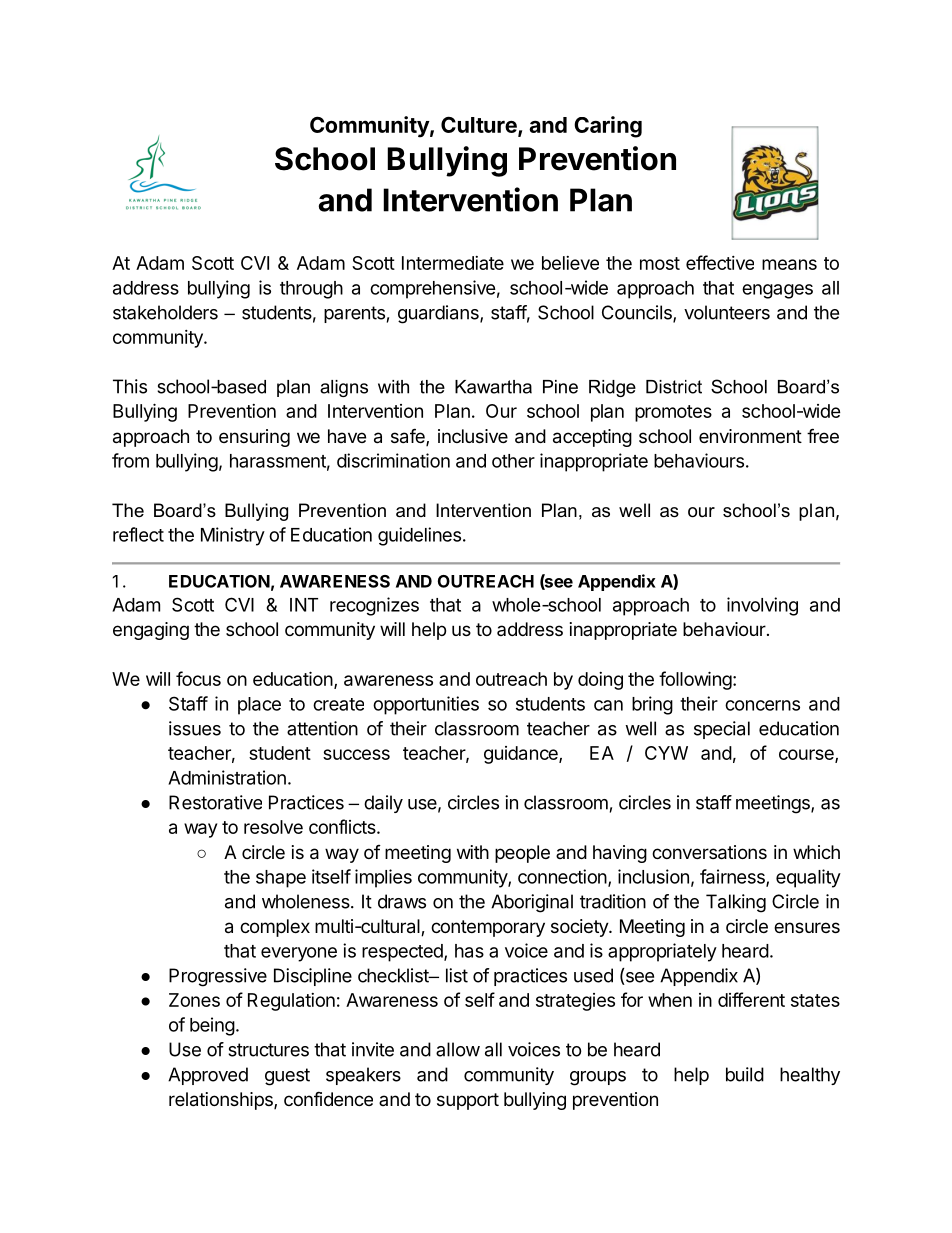 Image resolution: width=952 pixels, height=1233 pixels. What do you see at coordinates (151, 631) in the screenshot?
I see `engaging` at bounding box center [151, 631].
